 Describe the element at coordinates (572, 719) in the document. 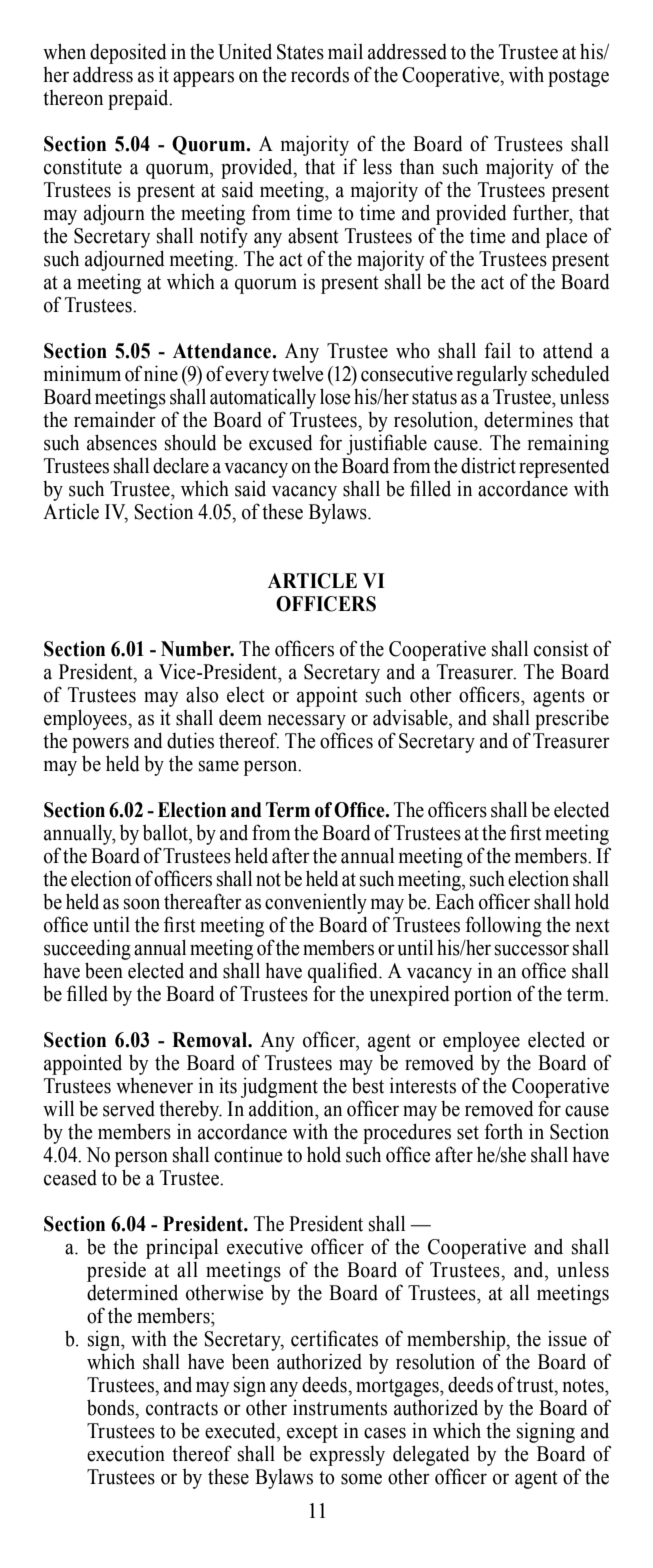

I see `prescribe` at that location.
